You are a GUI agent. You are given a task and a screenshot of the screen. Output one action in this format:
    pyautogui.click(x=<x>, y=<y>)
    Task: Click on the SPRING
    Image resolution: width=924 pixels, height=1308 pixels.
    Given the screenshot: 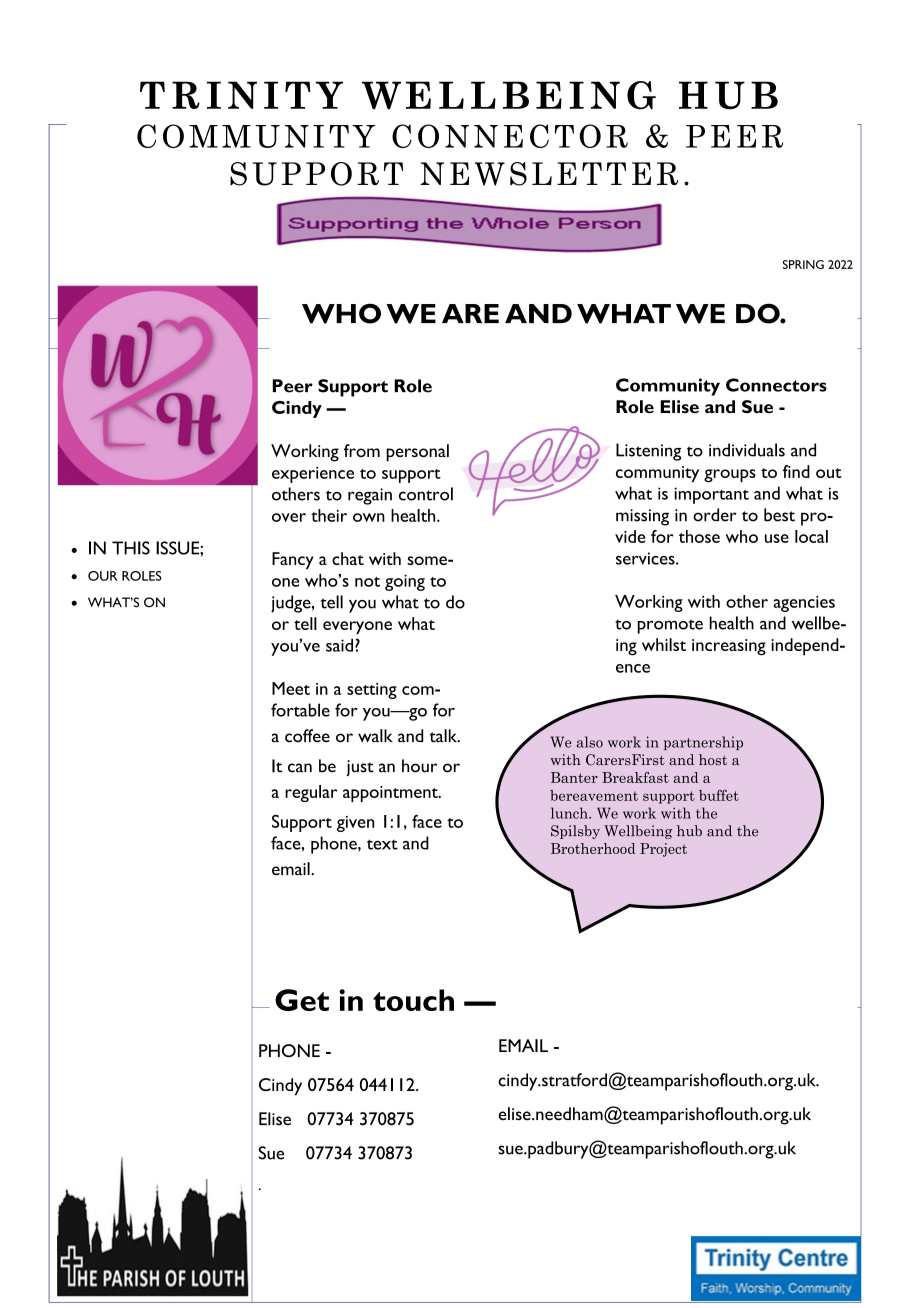 What is the action you would take?
    pyautogui.click(x=803, y=264)
